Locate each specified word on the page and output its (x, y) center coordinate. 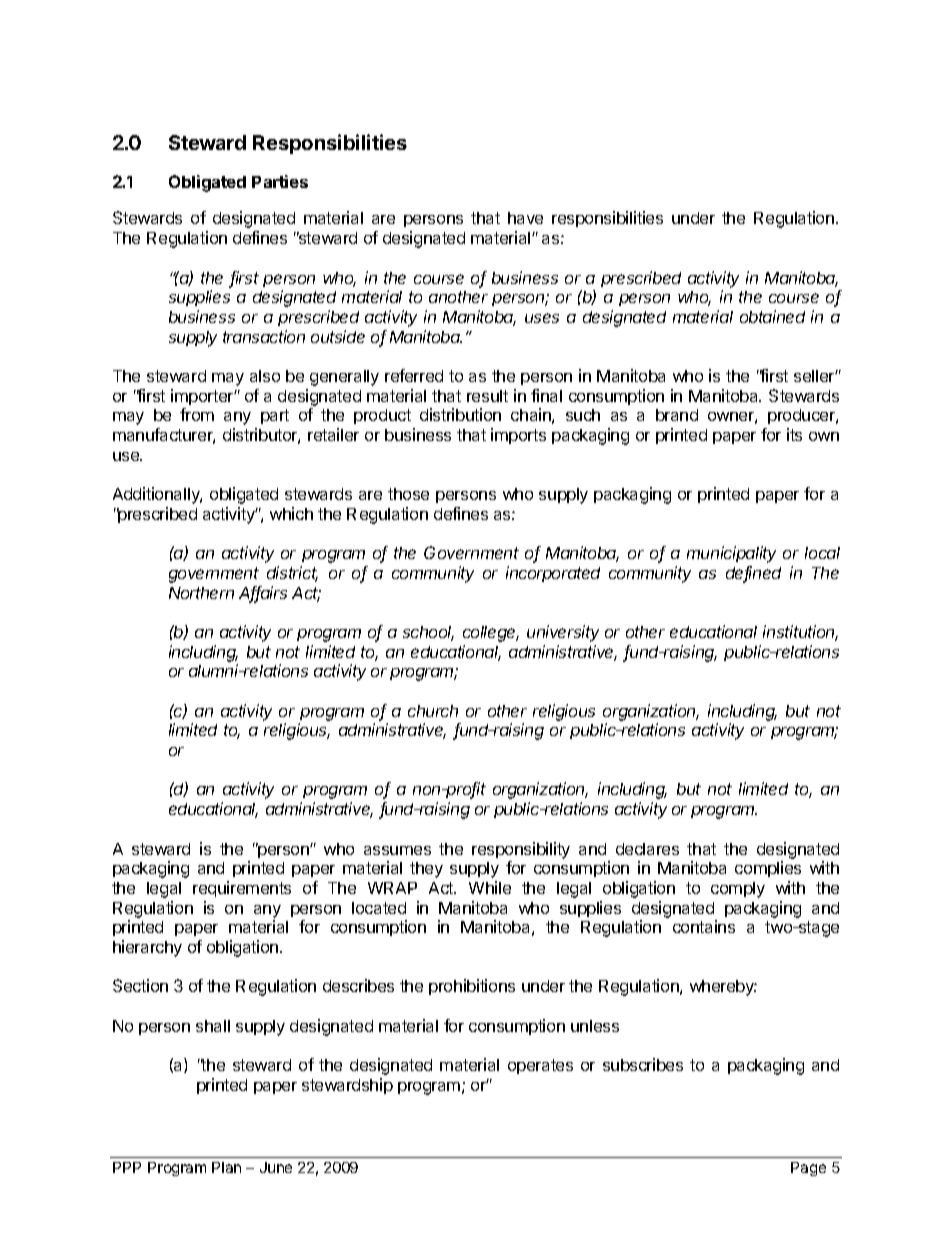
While (490, 887)
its (794, 434)
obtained (772, 316)
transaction (264, 336)
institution (800, 633)
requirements (242, 889)
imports (518, 436)
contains (704, 926)
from (197, 414)
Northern (201, 593)
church (433, 711)
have (525, 218)
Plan (226, 1167)
